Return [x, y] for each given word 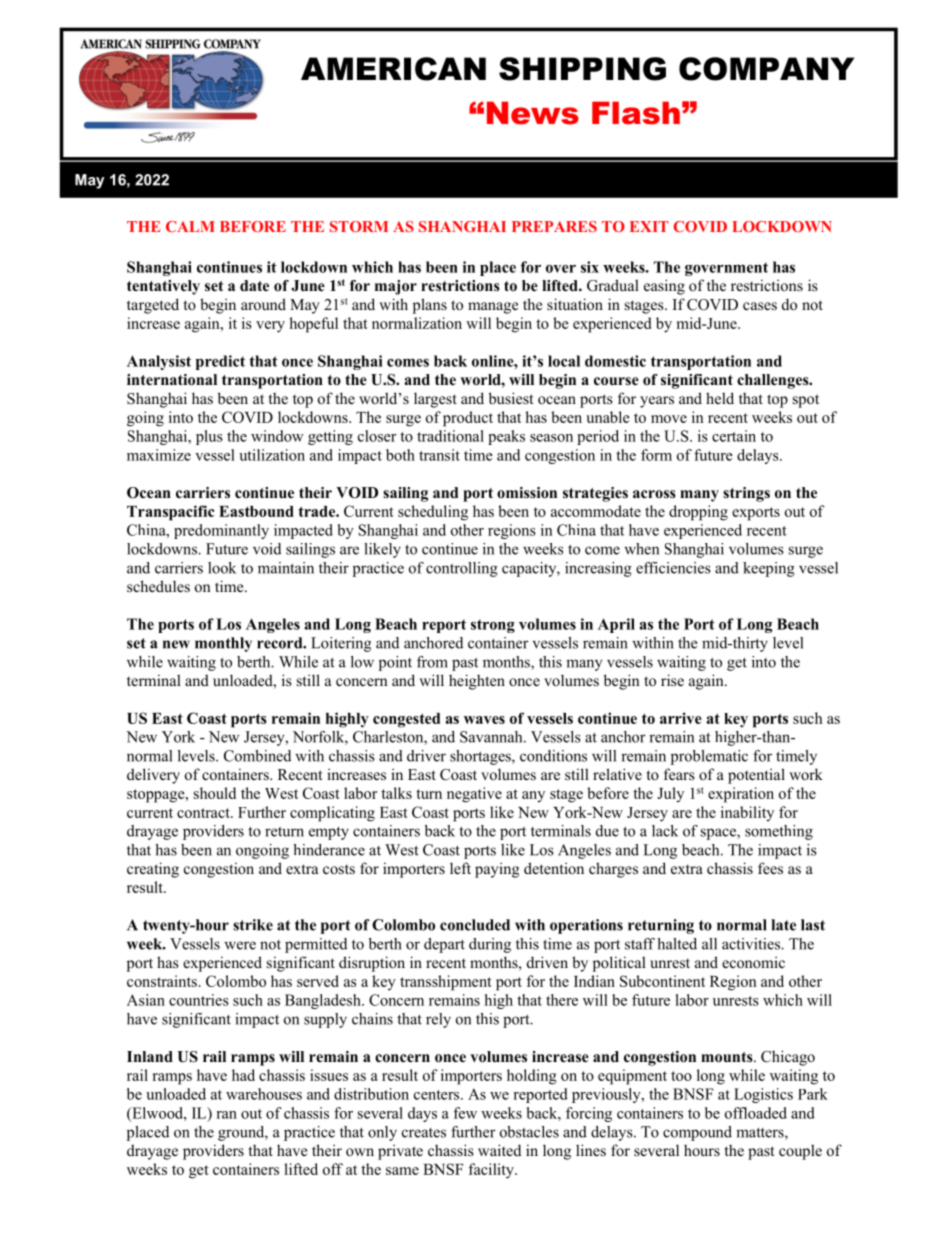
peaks [506, 437]
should [215, 793]
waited [499, 1150]
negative [474, 795]
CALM [190, 226]
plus [209, 437]
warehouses [264, 1094]
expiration [741, 795]
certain [734, 436]
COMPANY [766, 69]
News [533, 113]
